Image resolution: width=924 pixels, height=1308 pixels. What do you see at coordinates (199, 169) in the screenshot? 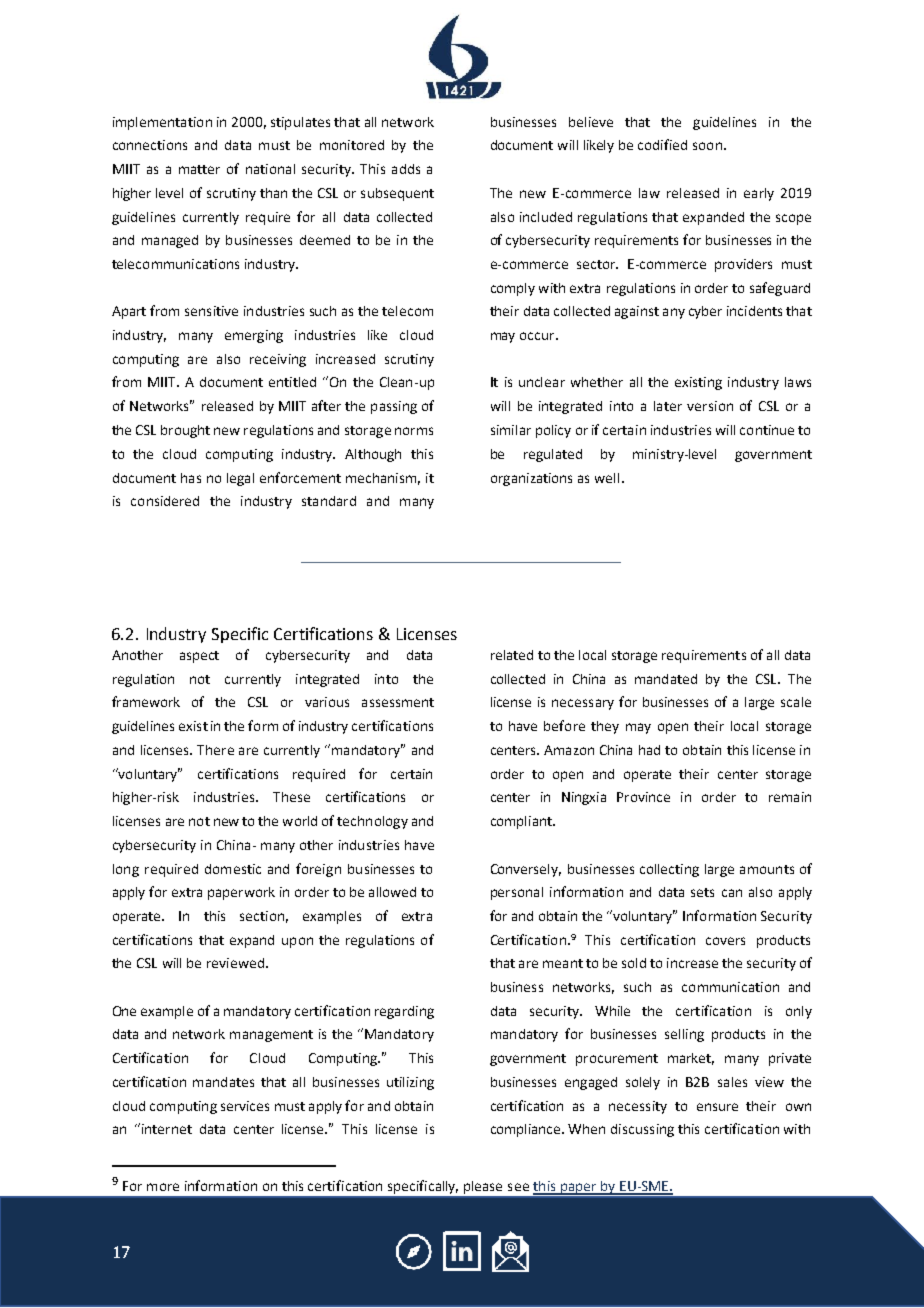
I see `matter` at bounding box center [199, 169].
